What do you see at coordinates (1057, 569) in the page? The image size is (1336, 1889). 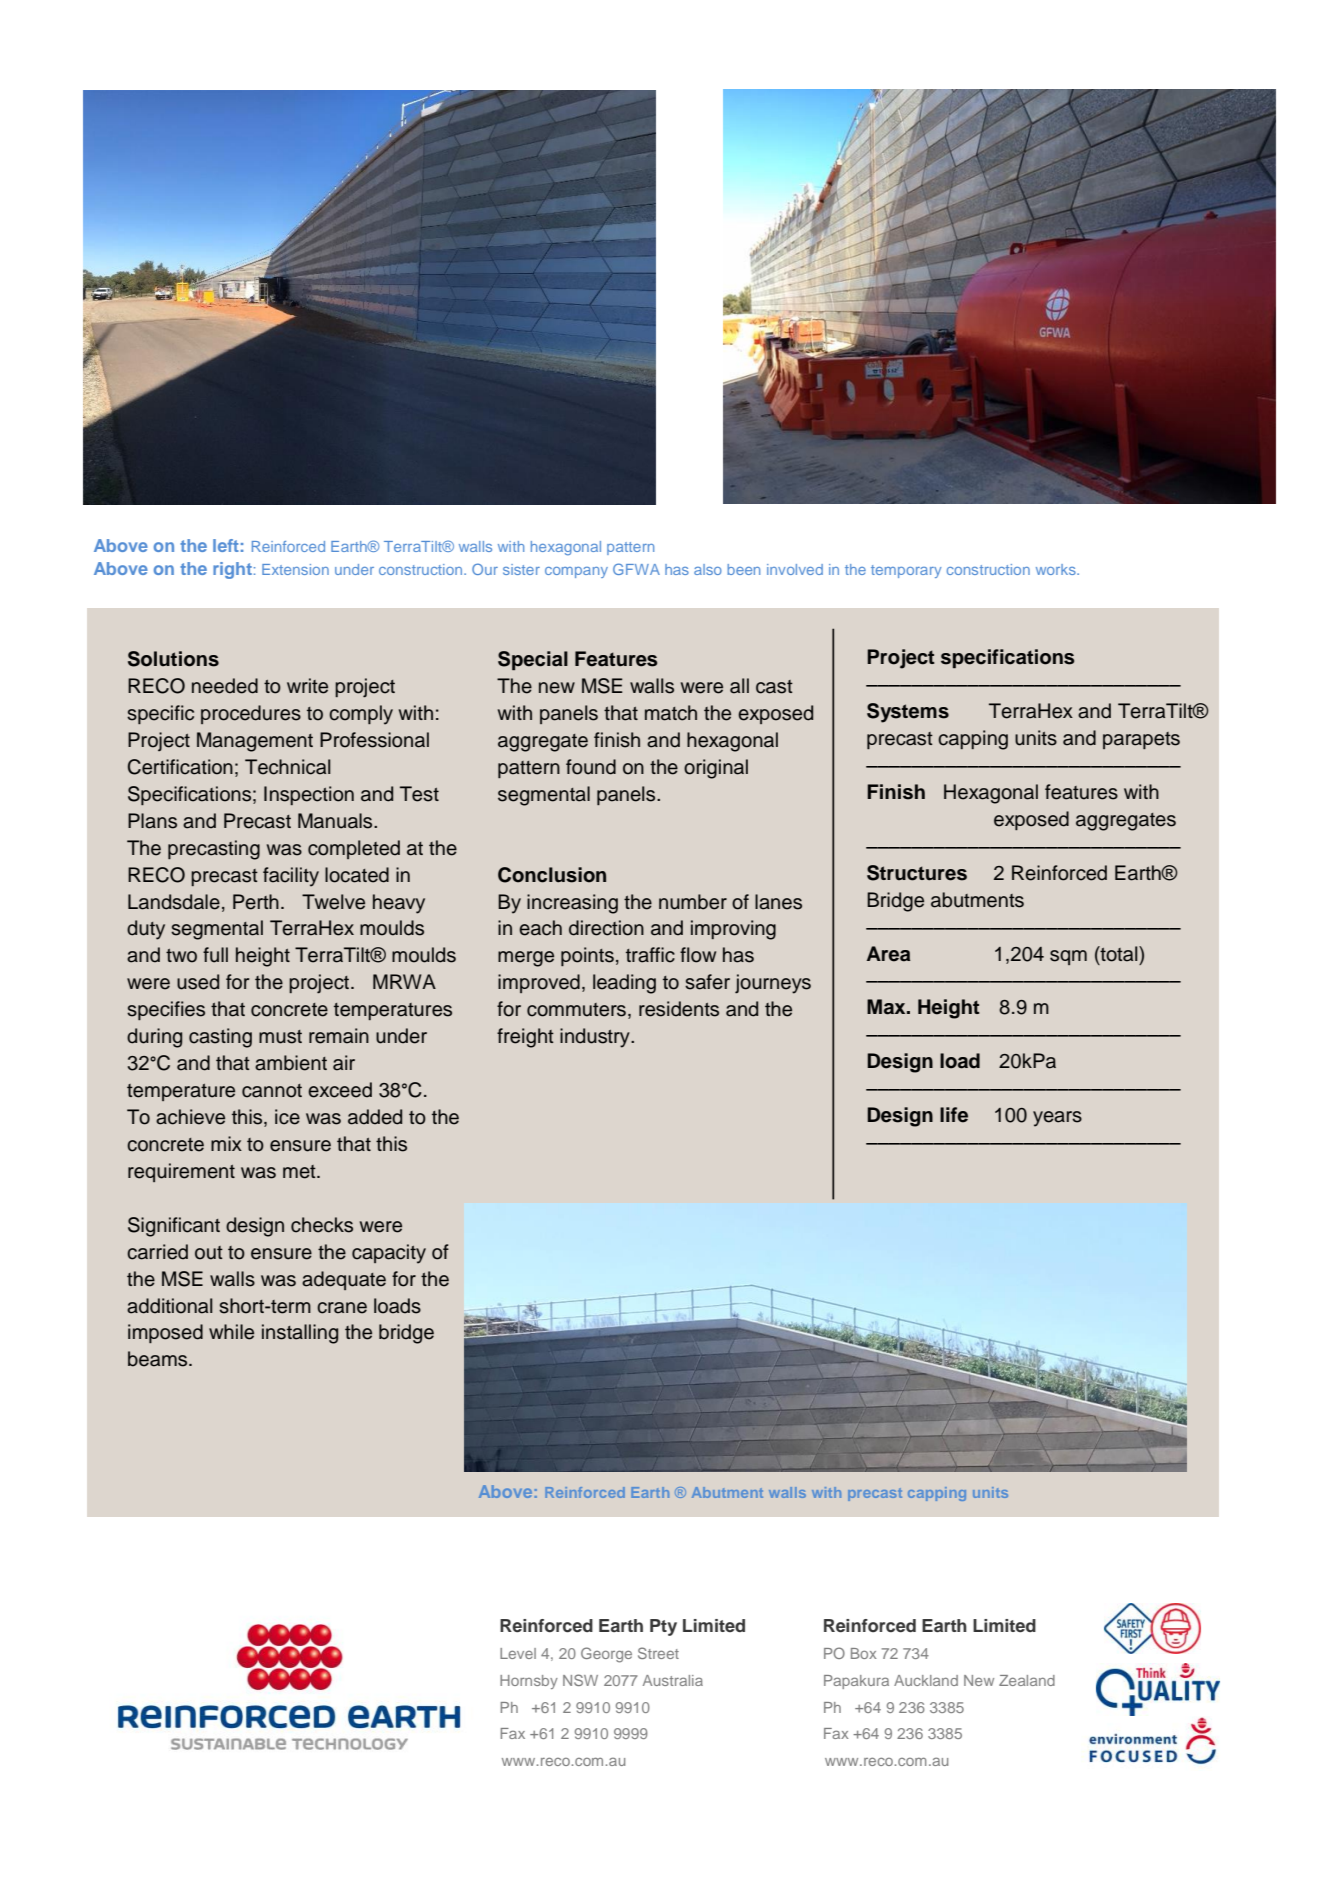 I see `works` at bounding box center [1057, 569].
